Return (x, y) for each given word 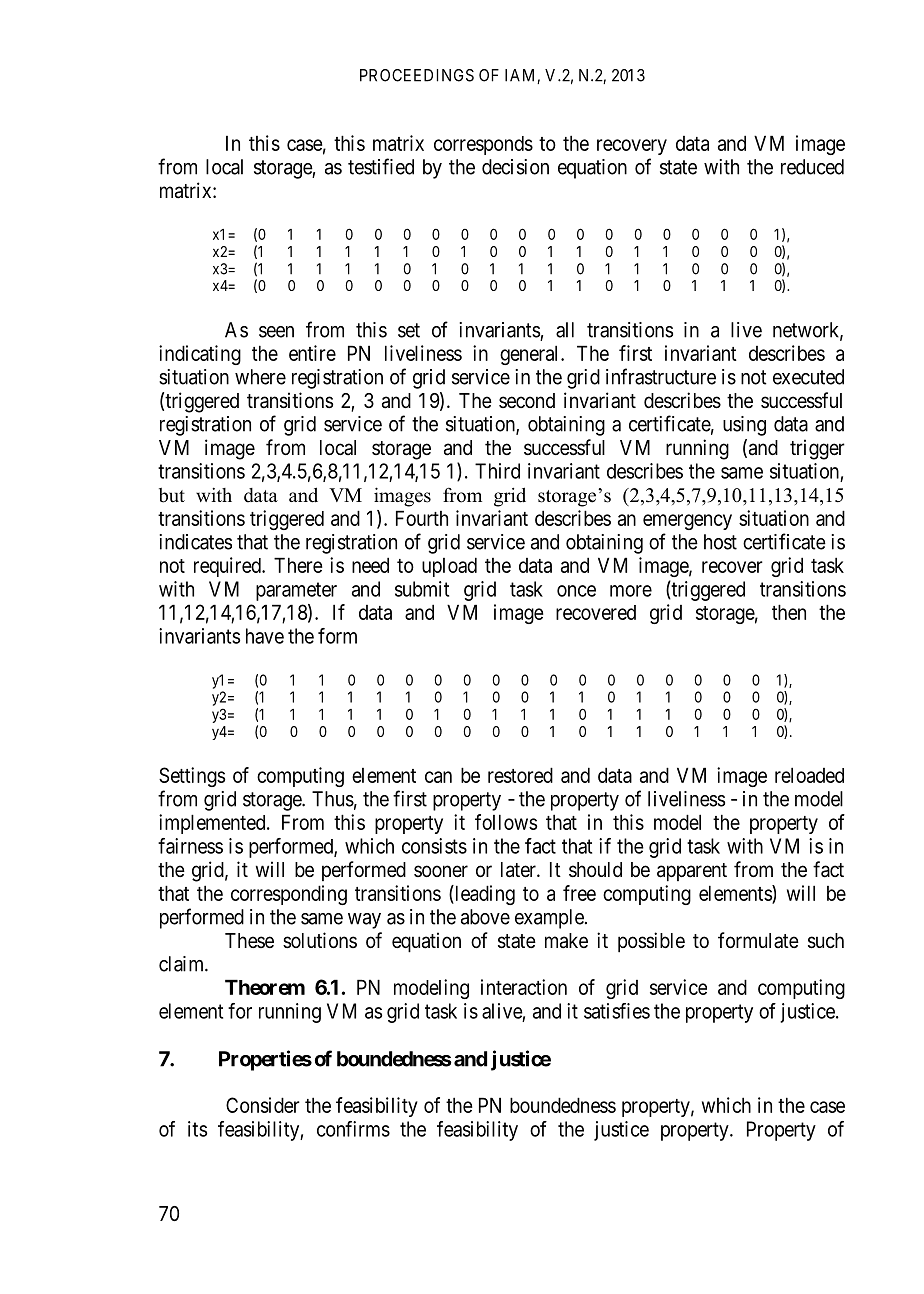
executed (808, 377)
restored (520, 775)
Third (497, 471)
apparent (692, 872)
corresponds (483, 145)
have (265, 636)
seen (276, 332)
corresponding (289, 895)
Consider (263, 1105)
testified (381, 166)
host (720, 542)
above (485, 917)
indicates (195, 542)
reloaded (809, 775)
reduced (812, 167)
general (531, 355)
